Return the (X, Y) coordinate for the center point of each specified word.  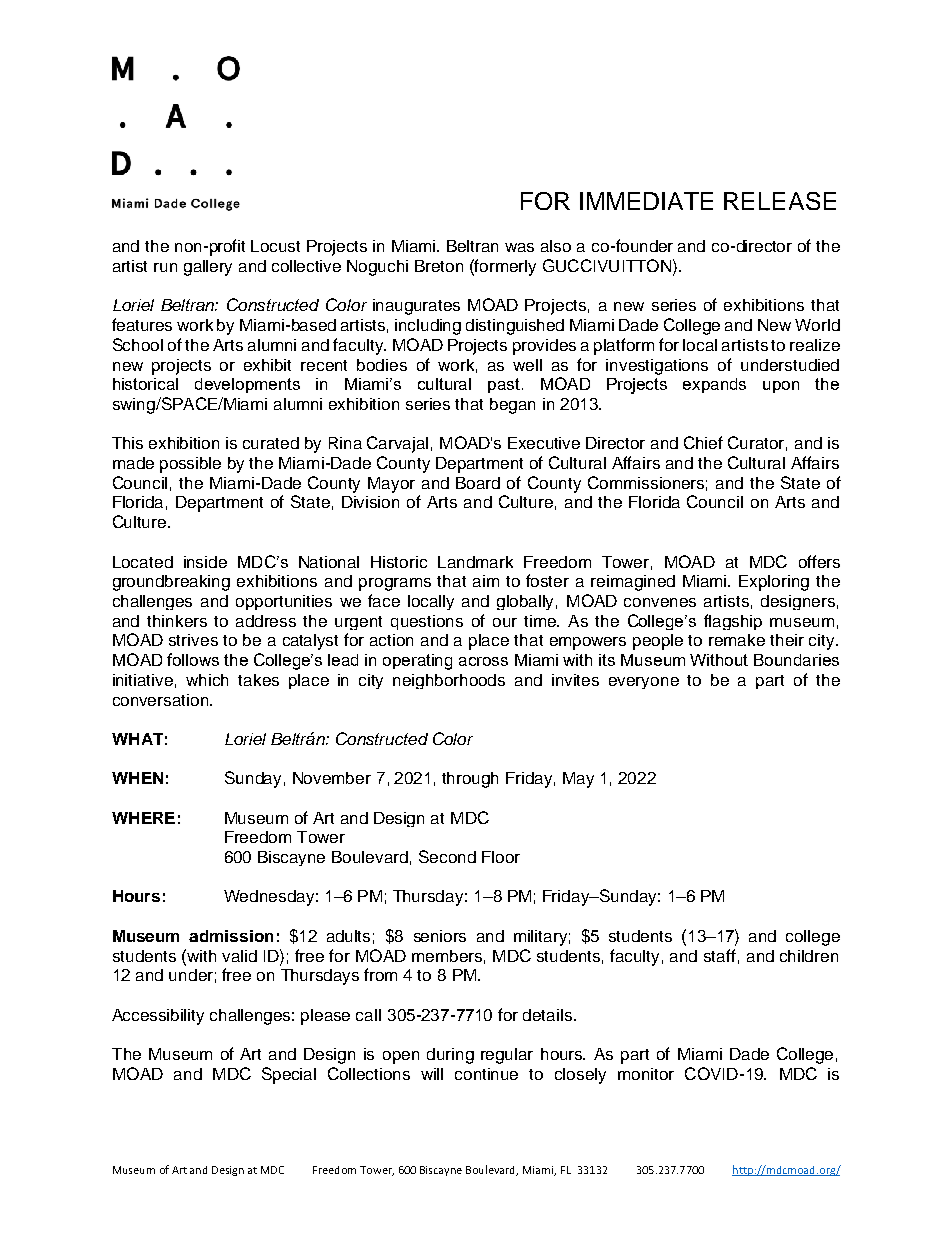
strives (193, 640)
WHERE (143, 818)
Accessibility (158, 1017)
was (519, 247)
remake (737, 640)
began (512, 406)
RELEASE (780, 201)
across (483, 661)
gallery (208, 268)
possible (190, 465)
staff (720, 955)
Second (447, 856)
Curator (757, 443)
